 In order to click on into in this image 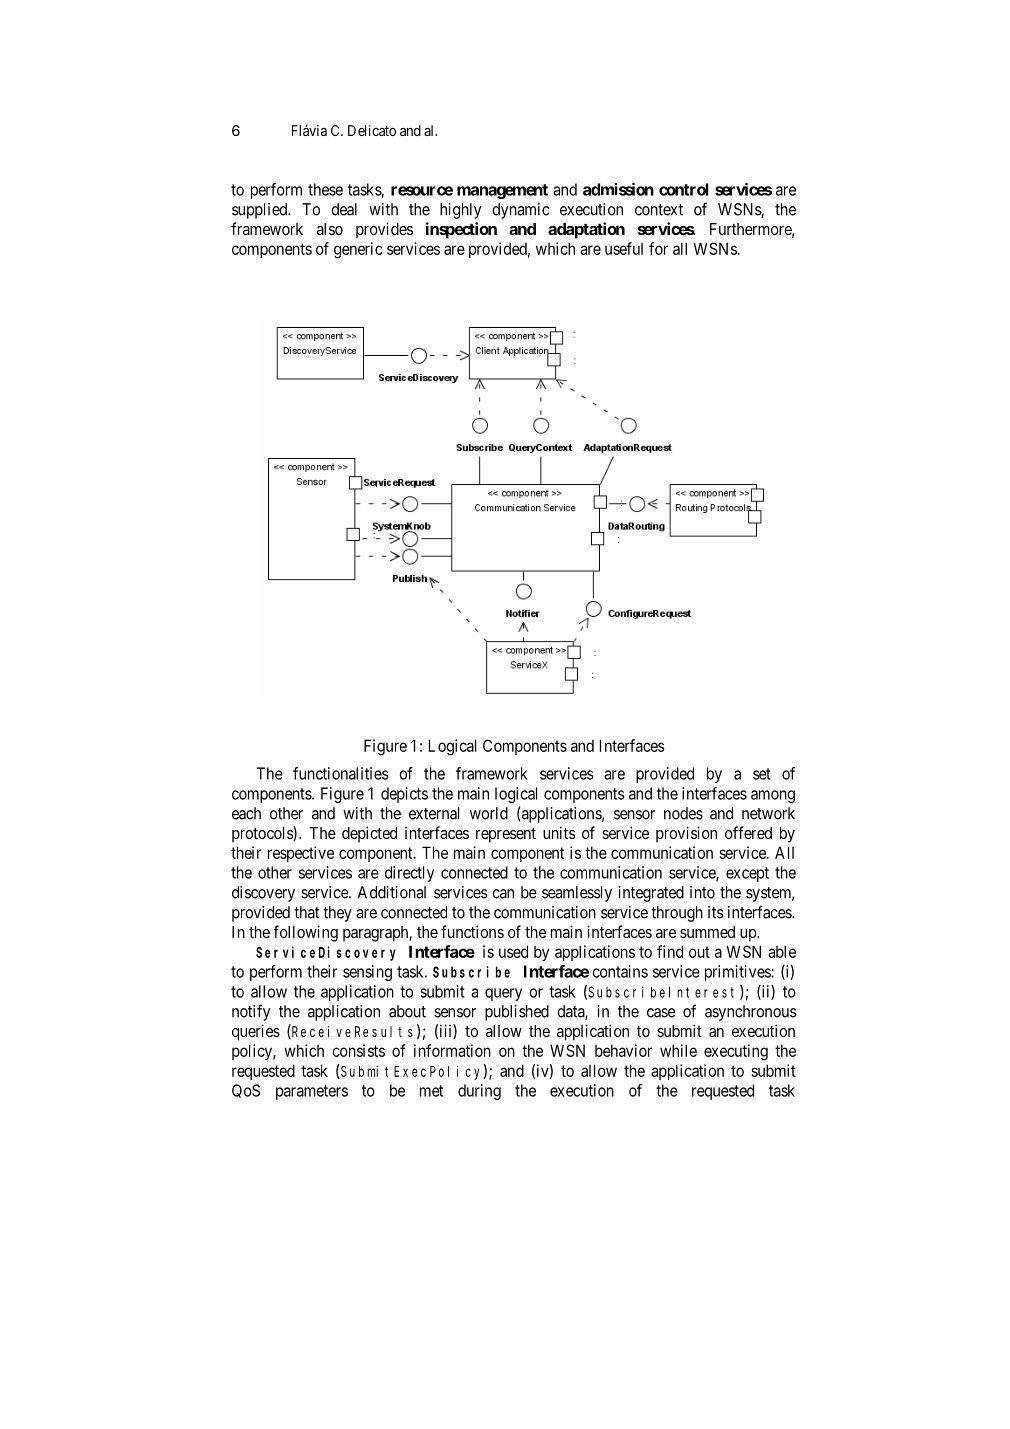, I will do `click(702, 892)`.
